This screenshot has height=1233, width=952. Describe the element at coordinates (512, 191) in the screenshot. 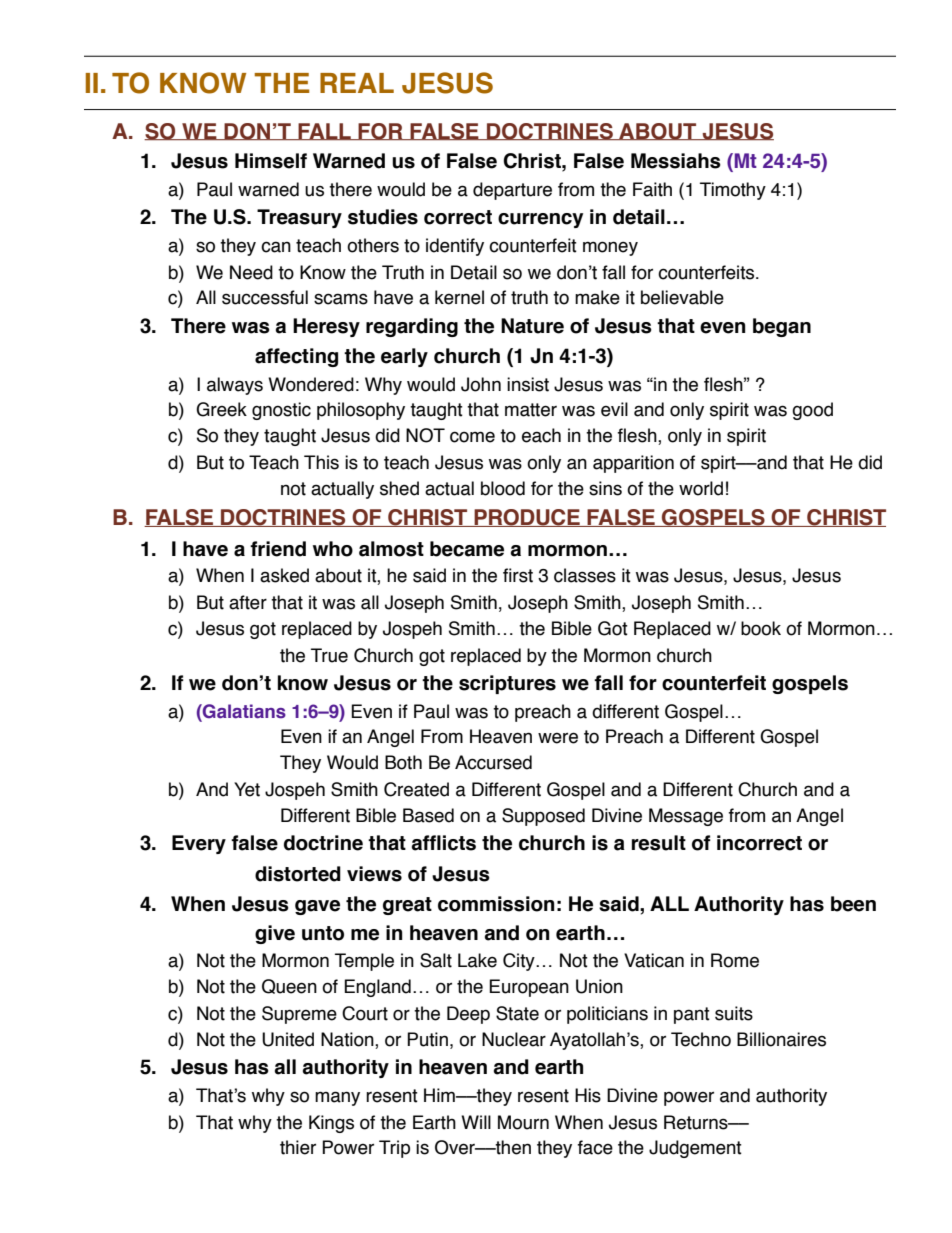

I see `departure` at that location.
